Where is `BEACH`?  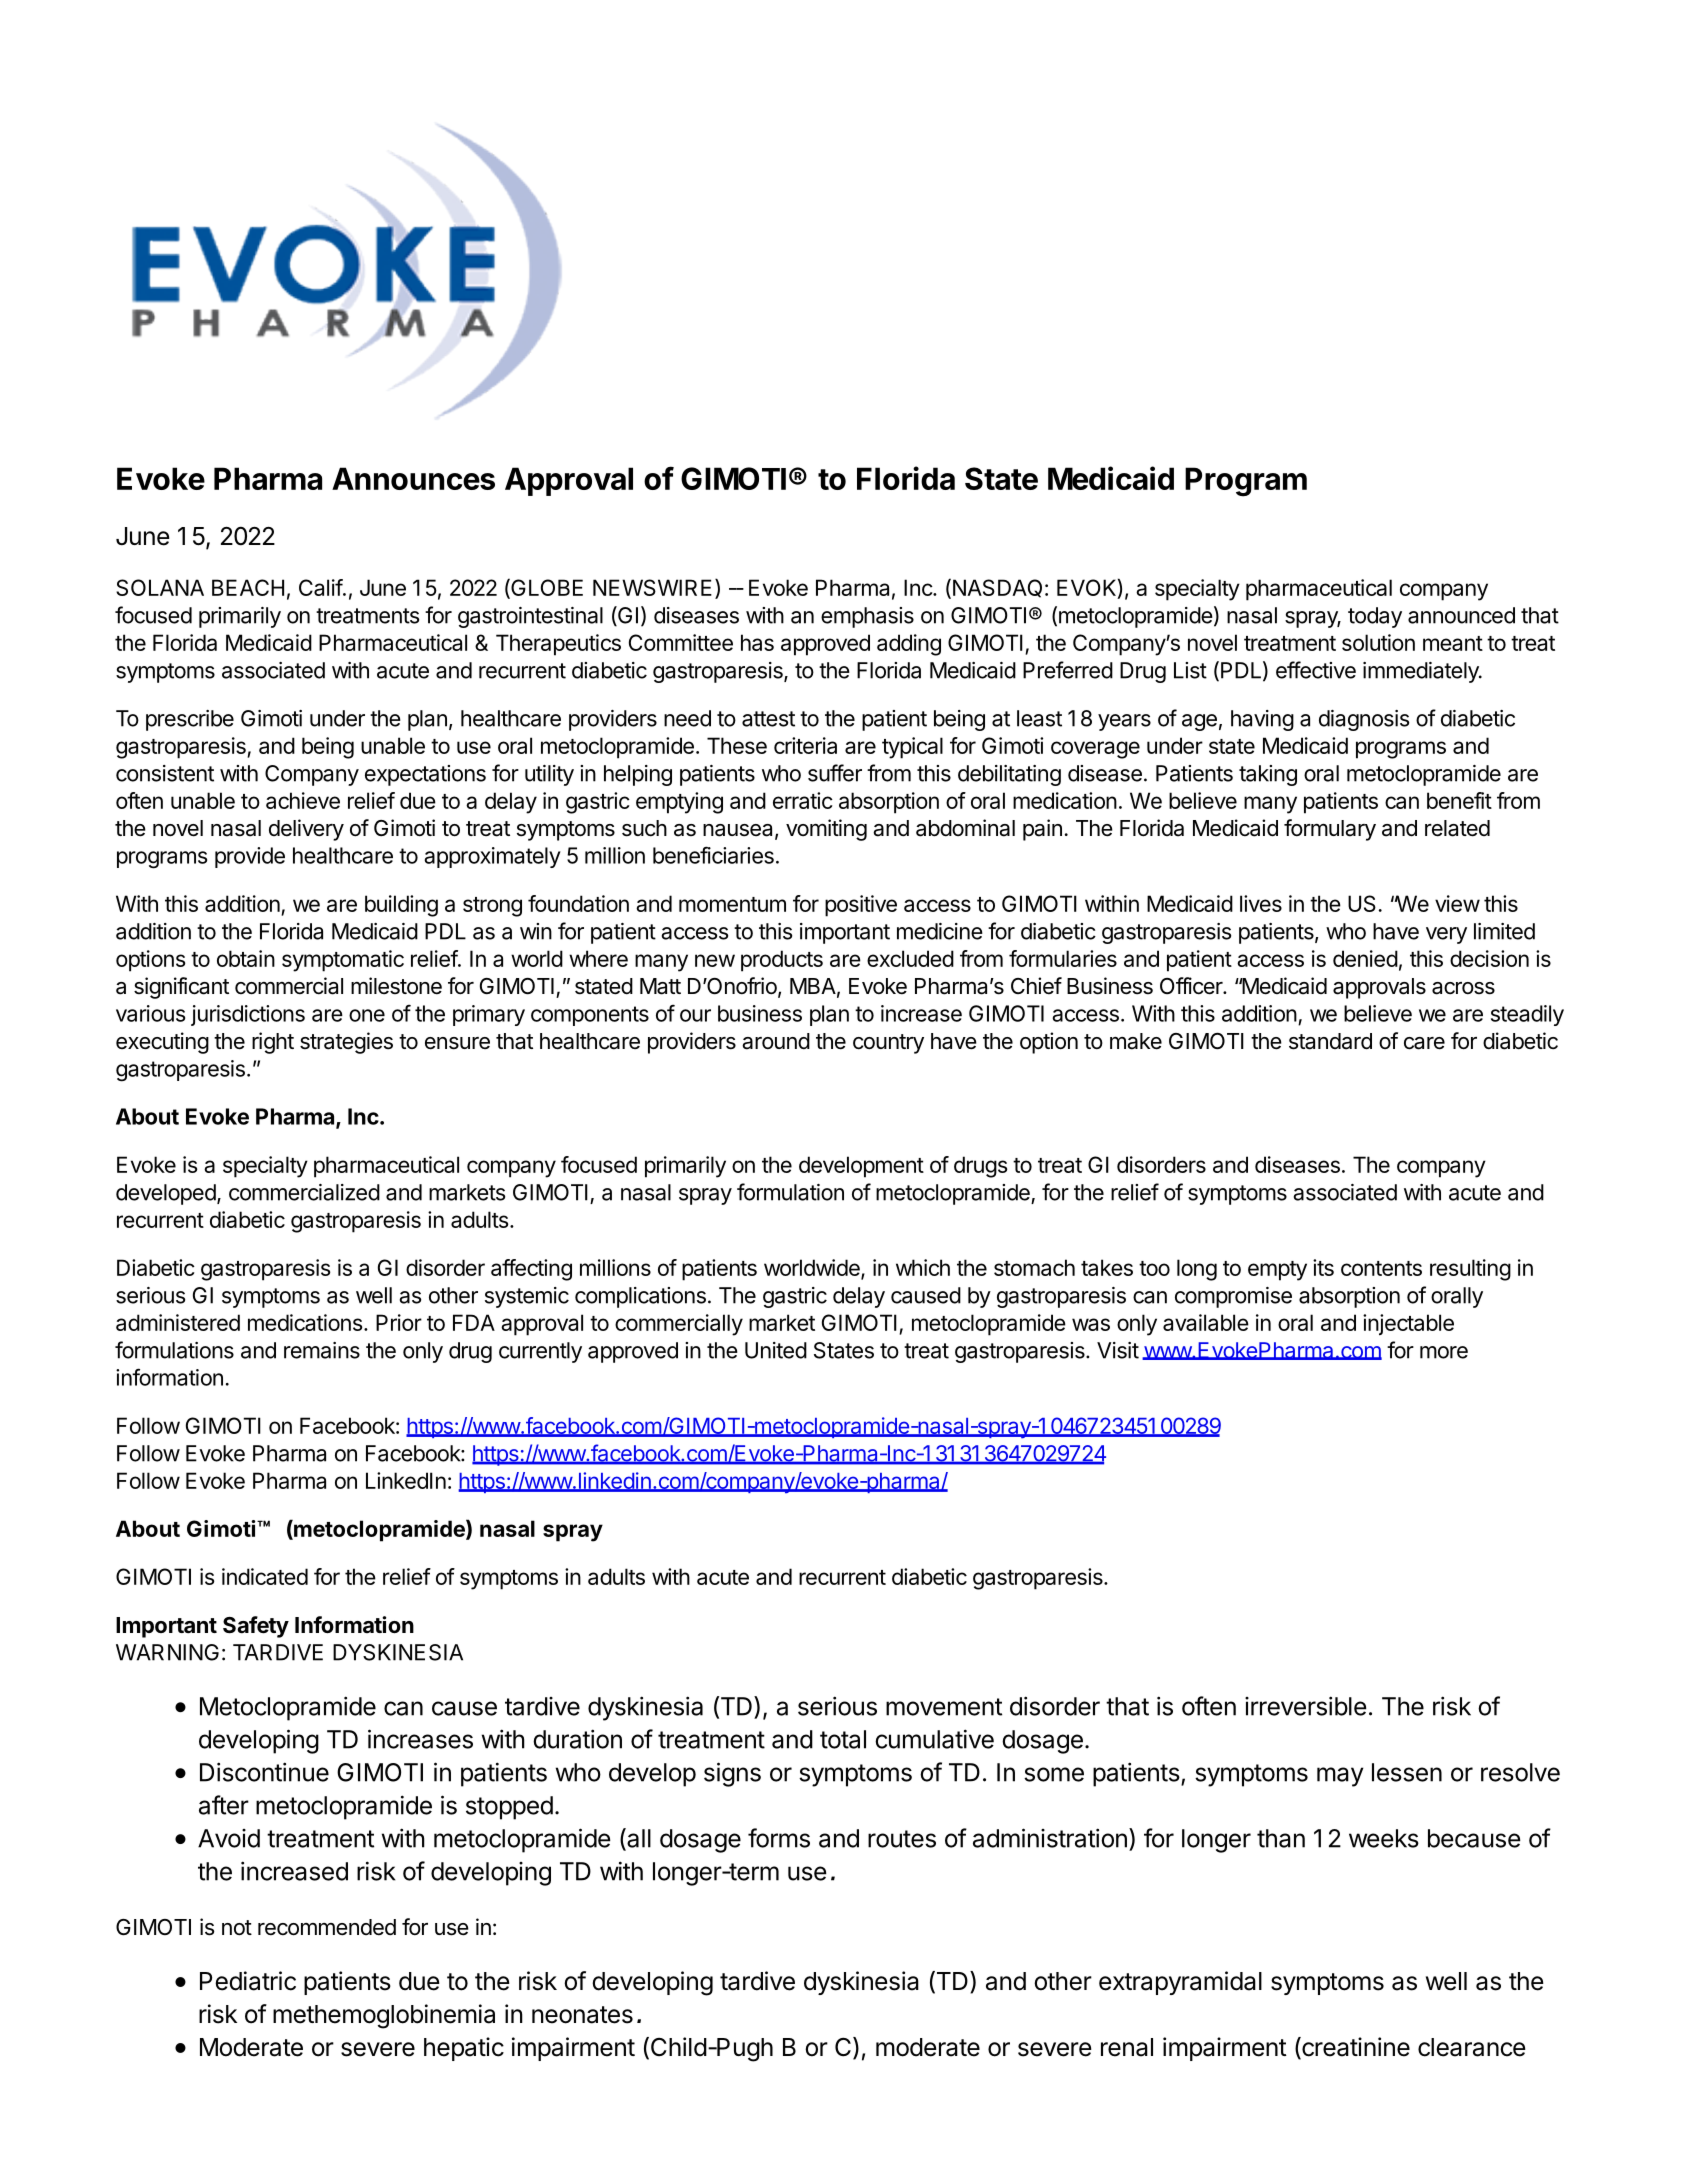 BEACH is located at coordinates (248, 587).
